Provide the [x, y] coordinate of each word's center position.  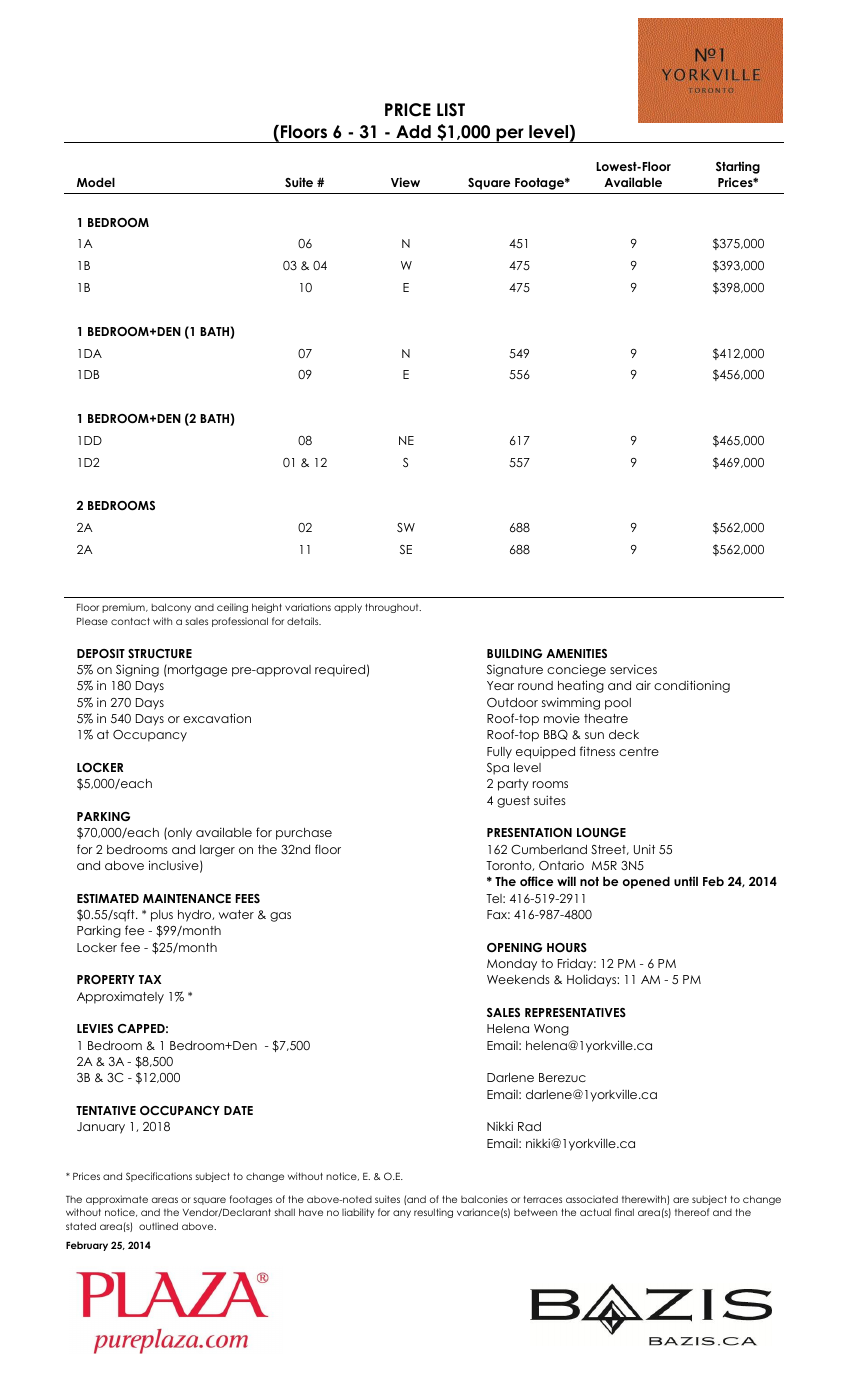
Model [96, 182]
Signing [137, 670]
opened [646, 882]
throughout [393, 608]
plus [162, 916]
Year [500, 685]
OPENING [514, 947]
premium [124, 608]
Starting [738, 167]
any [402, 1214]
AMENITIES [576, 653]
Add [413, 132]
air [643, 685]
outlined [158, 1226]
